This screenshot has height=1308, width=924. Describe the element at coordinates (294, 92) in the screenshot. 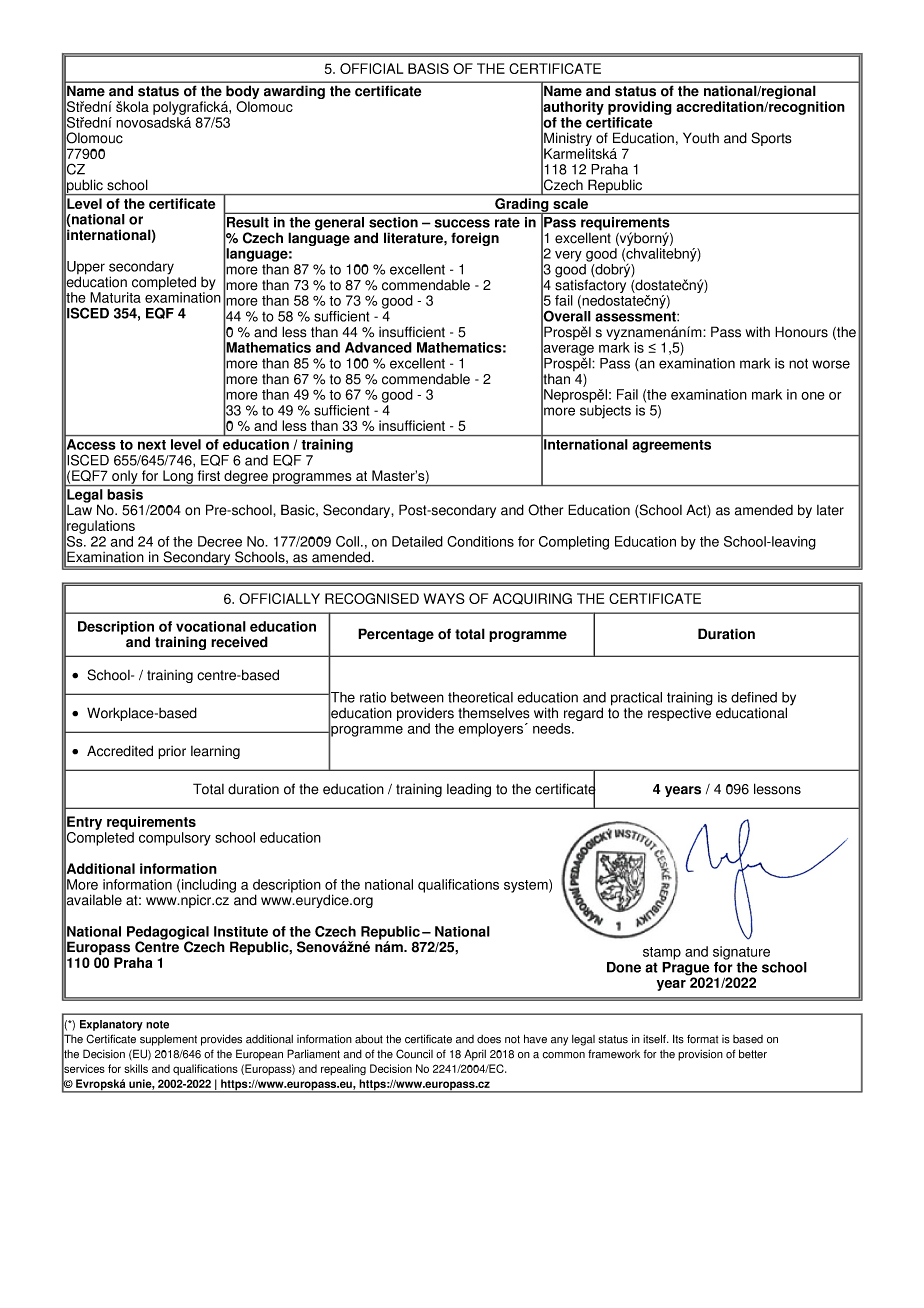

I see `awarding` at that location.
